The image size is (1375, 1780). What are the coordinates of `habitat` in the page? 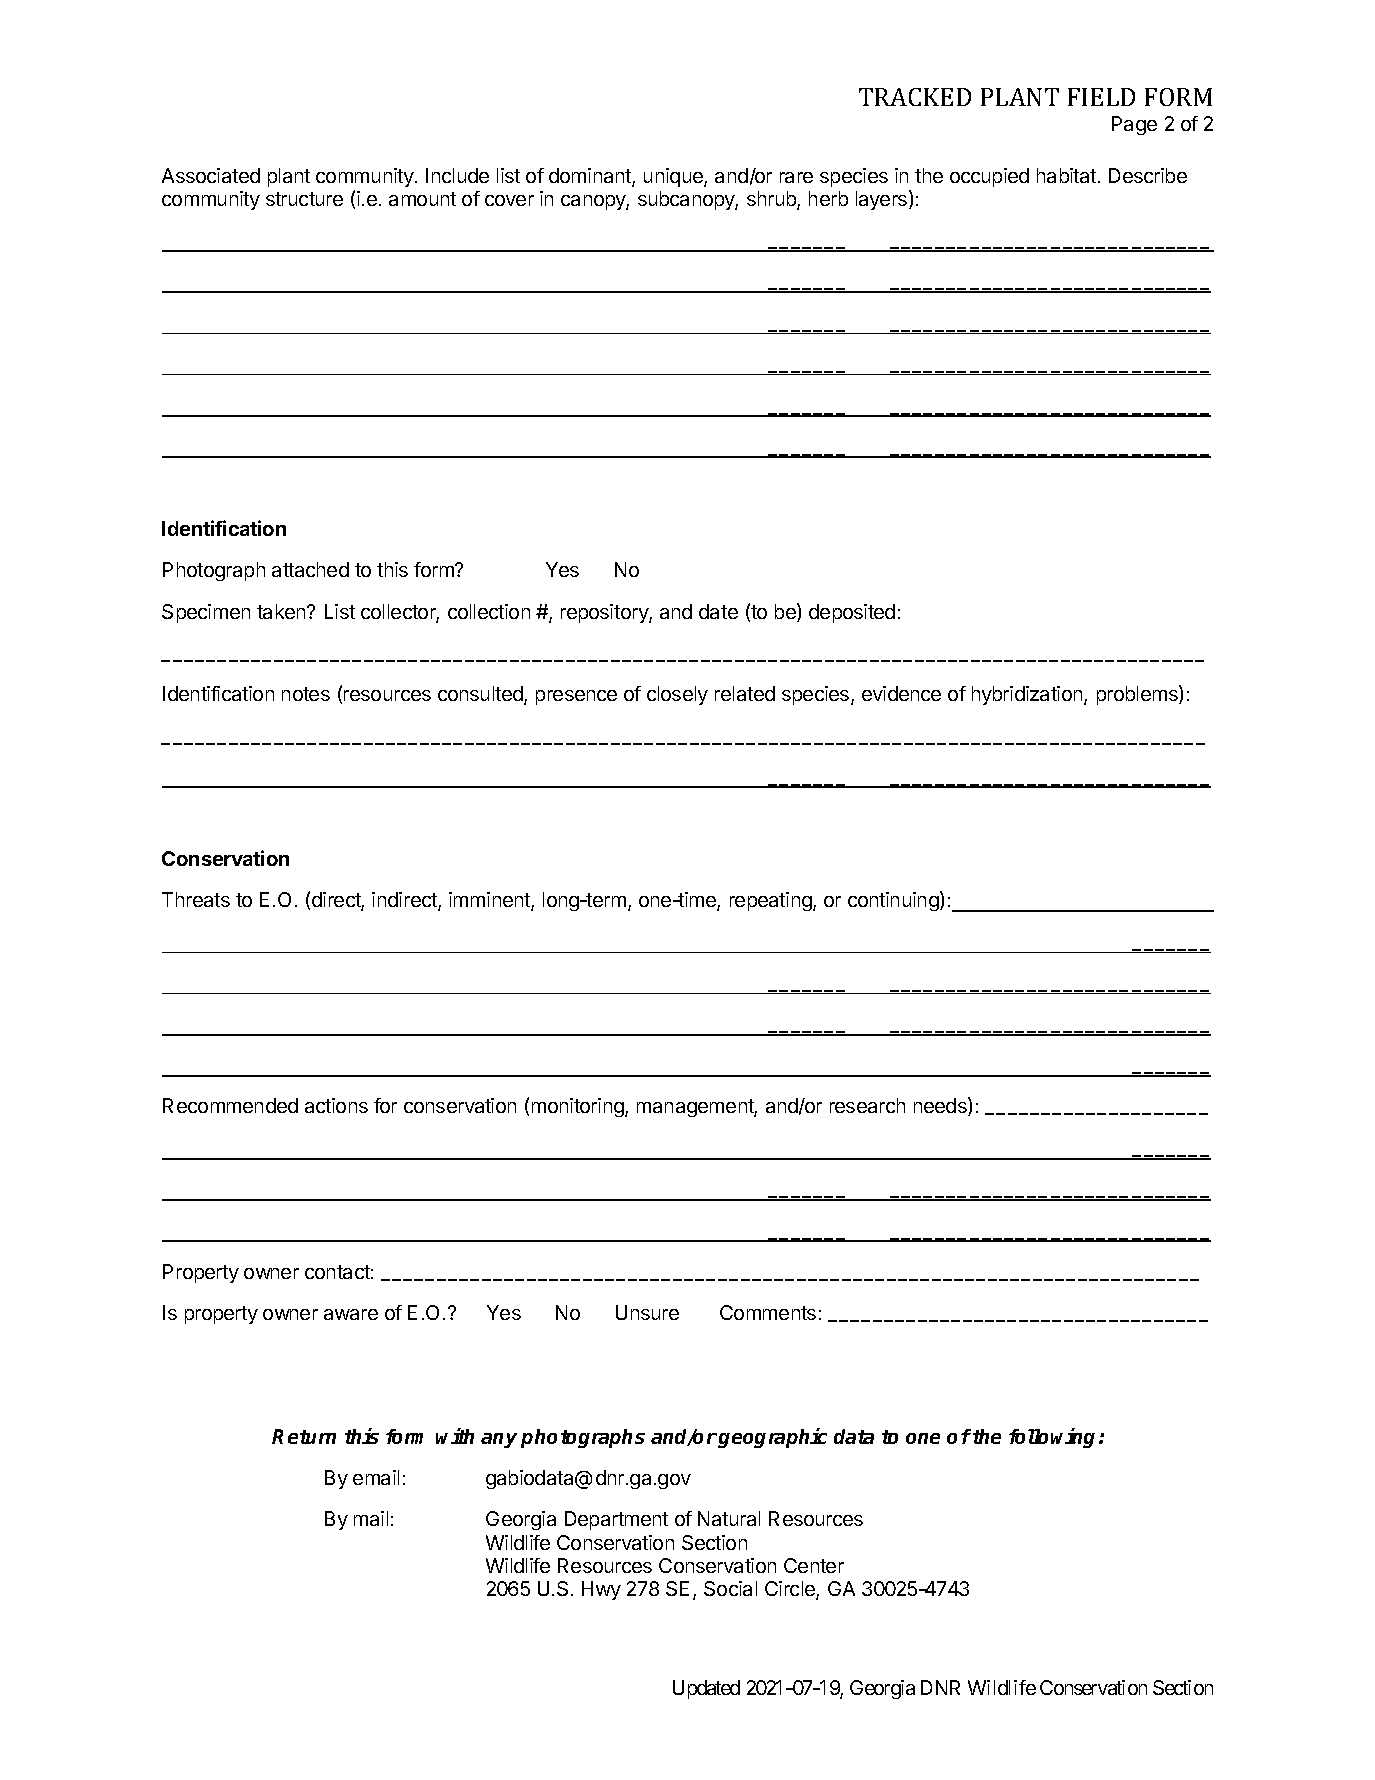 It's located at (1066, 175).
